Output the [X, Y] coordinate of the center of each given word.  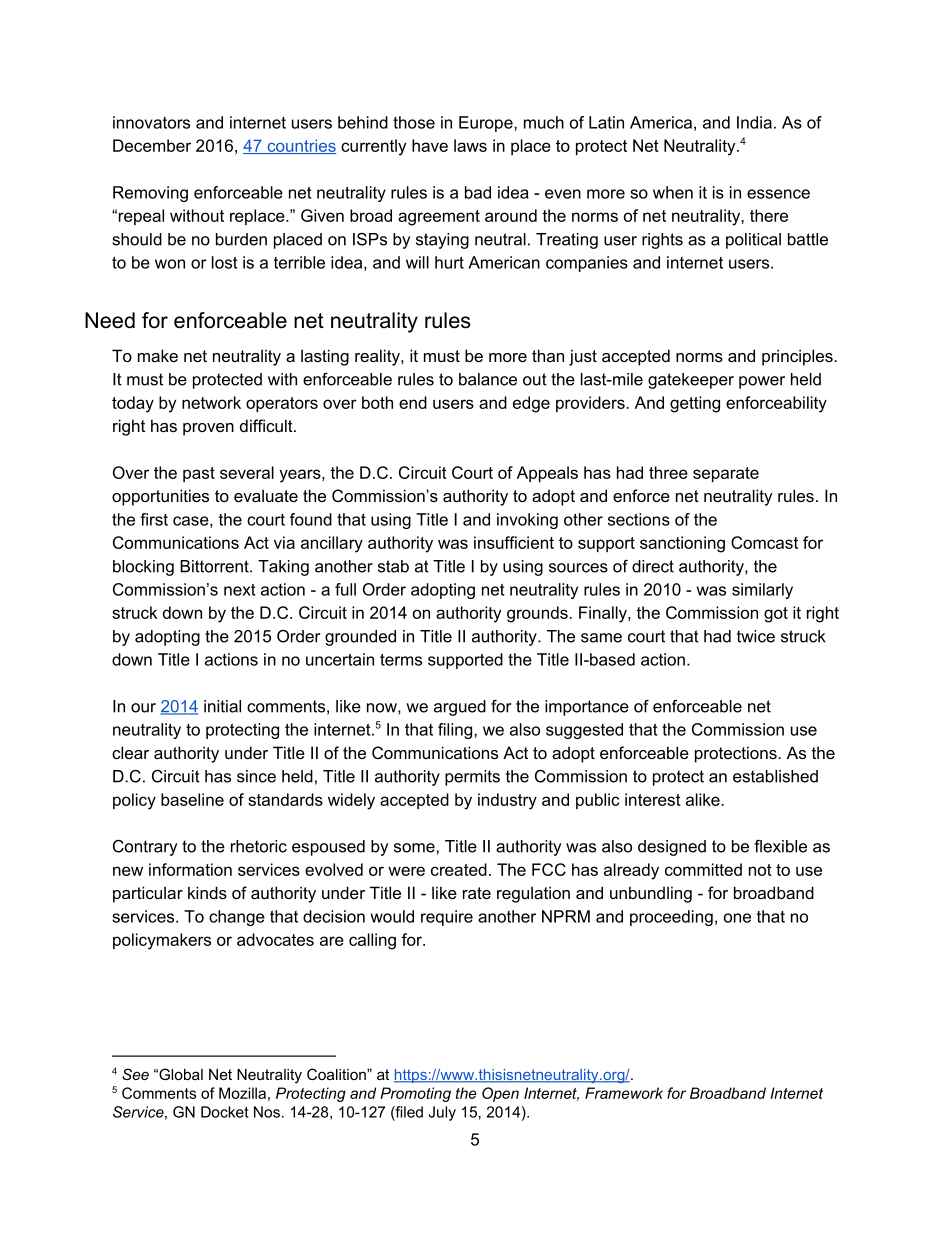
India [754, 122]
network [211, 402]
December [152, 145]
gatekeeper [691, 381]
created [459, 869]
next [239, 590]
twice [756, 636]
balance [488, 379]
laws [470, 145]
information [190, 869]
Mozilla [242, 1093]
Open [500, 1094]
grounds [538, 614]
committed [703, 869]
